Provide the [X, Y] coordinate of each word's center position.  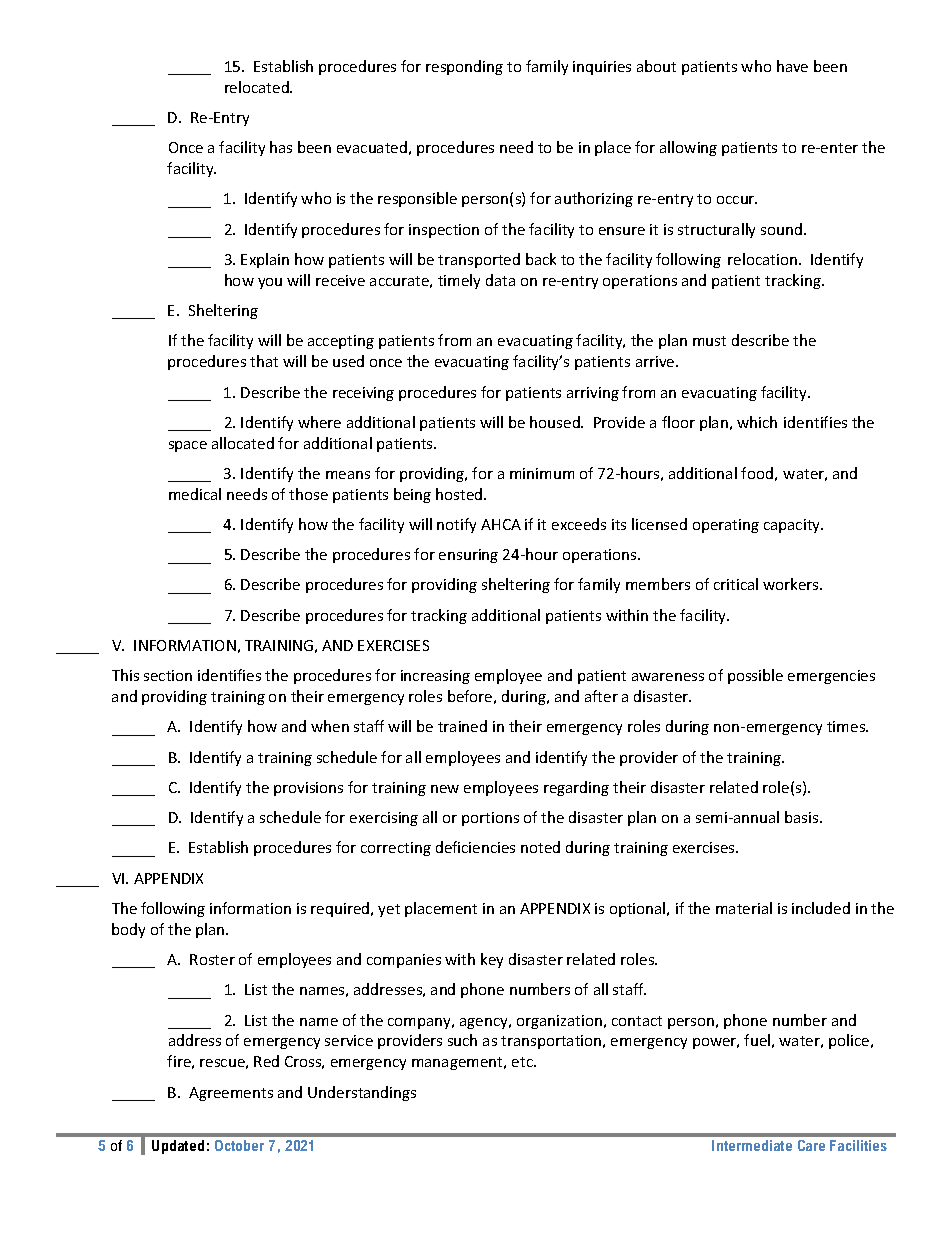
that [264, 361]
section [168, 675]
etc [523, 1062]
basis [803, 817]
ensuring [468, 556]
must [709, 341]
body [128, 930]
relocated [258, 87]
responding [464, 67]
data [500, 280]
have [792, 66]
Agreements [231, 1094]
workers [792, 584]
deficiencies [475, 847]
